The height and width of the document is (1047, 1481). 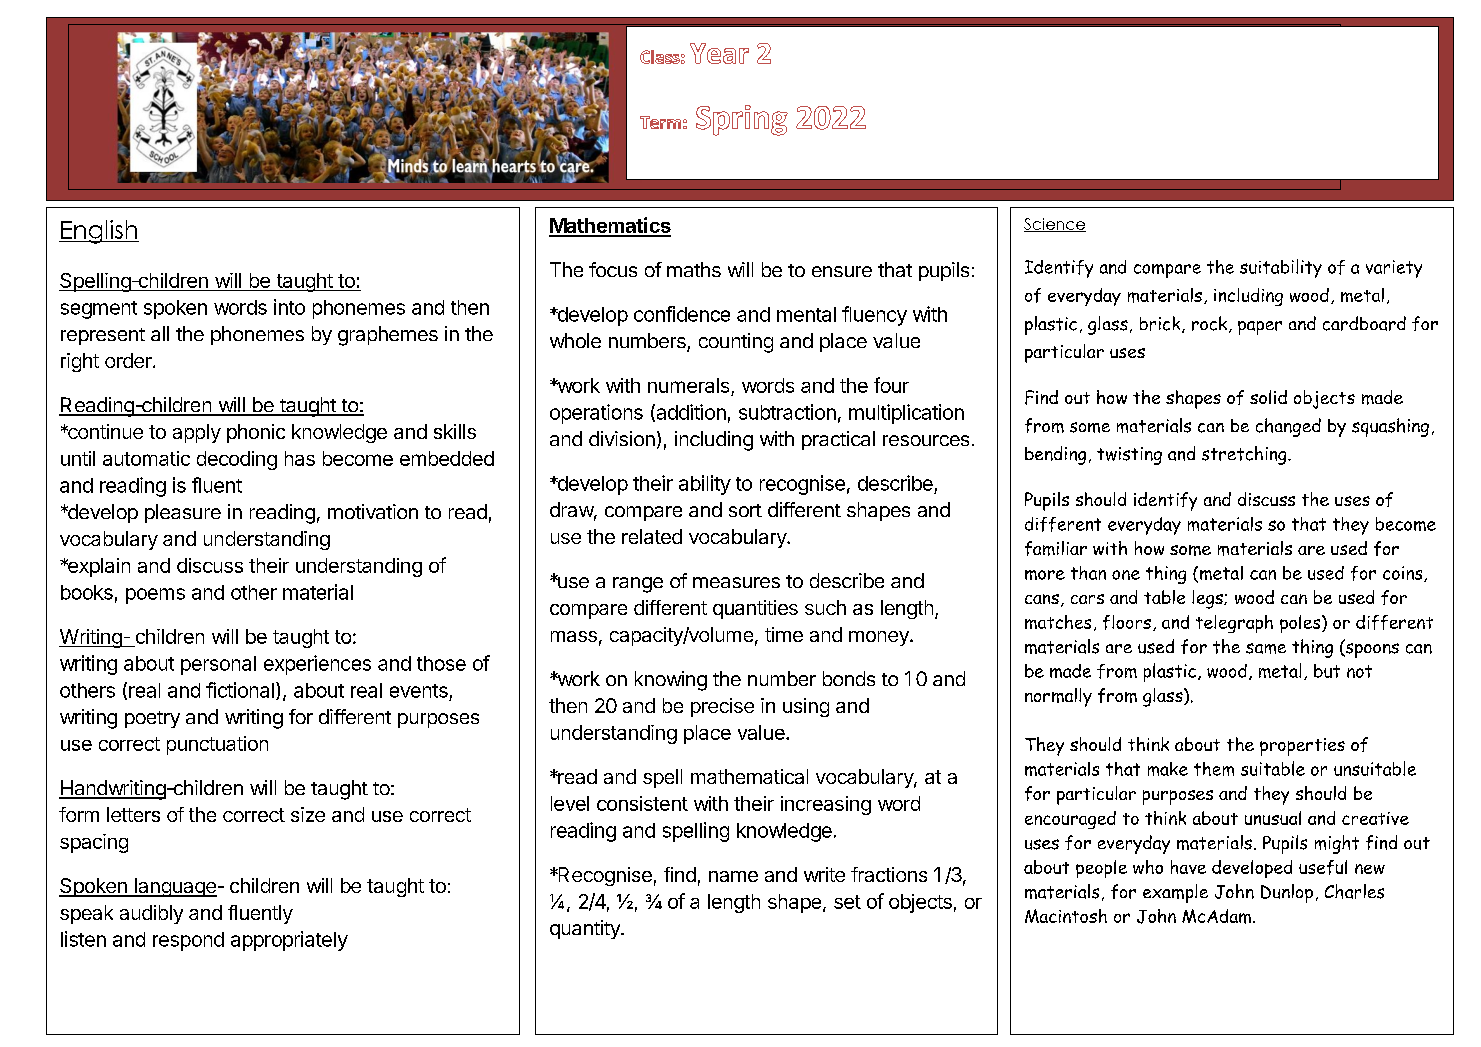 What do you see at coordinates (736, 582) in the document?
I see `measures` at bounding box center [736, 582].
